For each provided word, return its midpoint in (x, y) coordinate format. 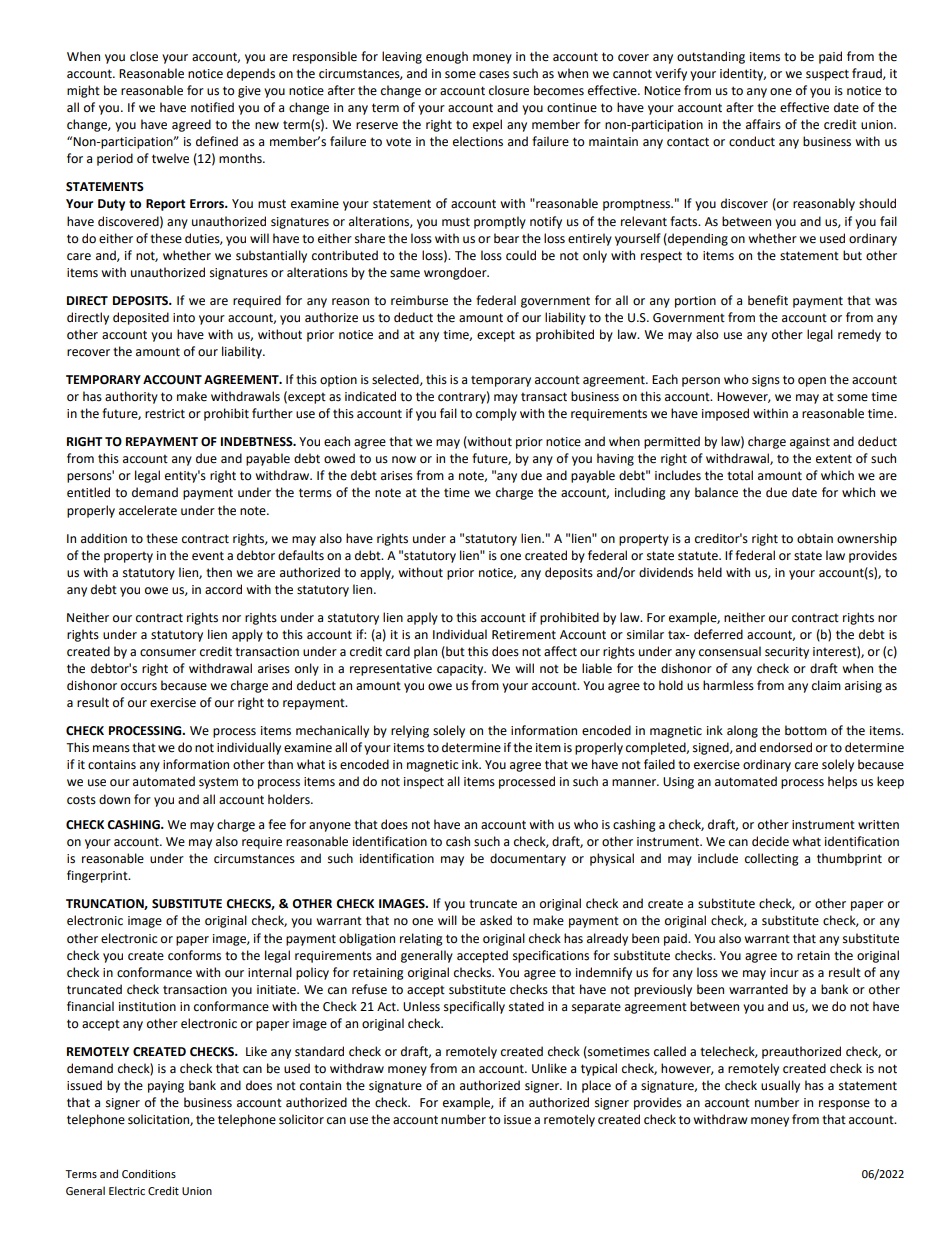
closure (509, 90)
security (787, 653)
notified (212, 107)
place (596, 1086)
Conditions (149, 1173)
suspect (827, 75)
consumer (168, 653)
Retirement (524, 635)
